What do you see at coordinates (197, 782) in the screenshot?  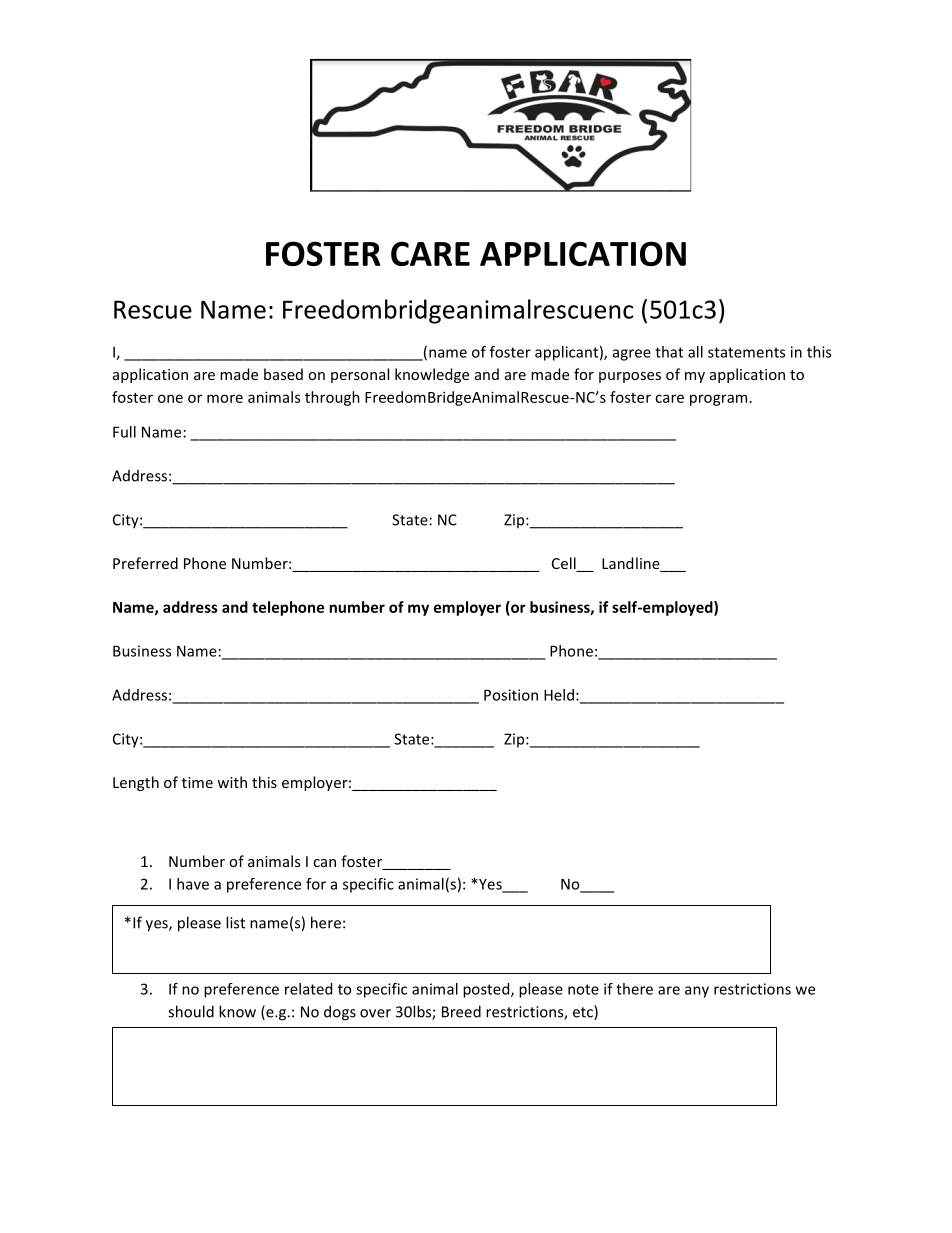 I see `time` at bounding box center [197, 782].
